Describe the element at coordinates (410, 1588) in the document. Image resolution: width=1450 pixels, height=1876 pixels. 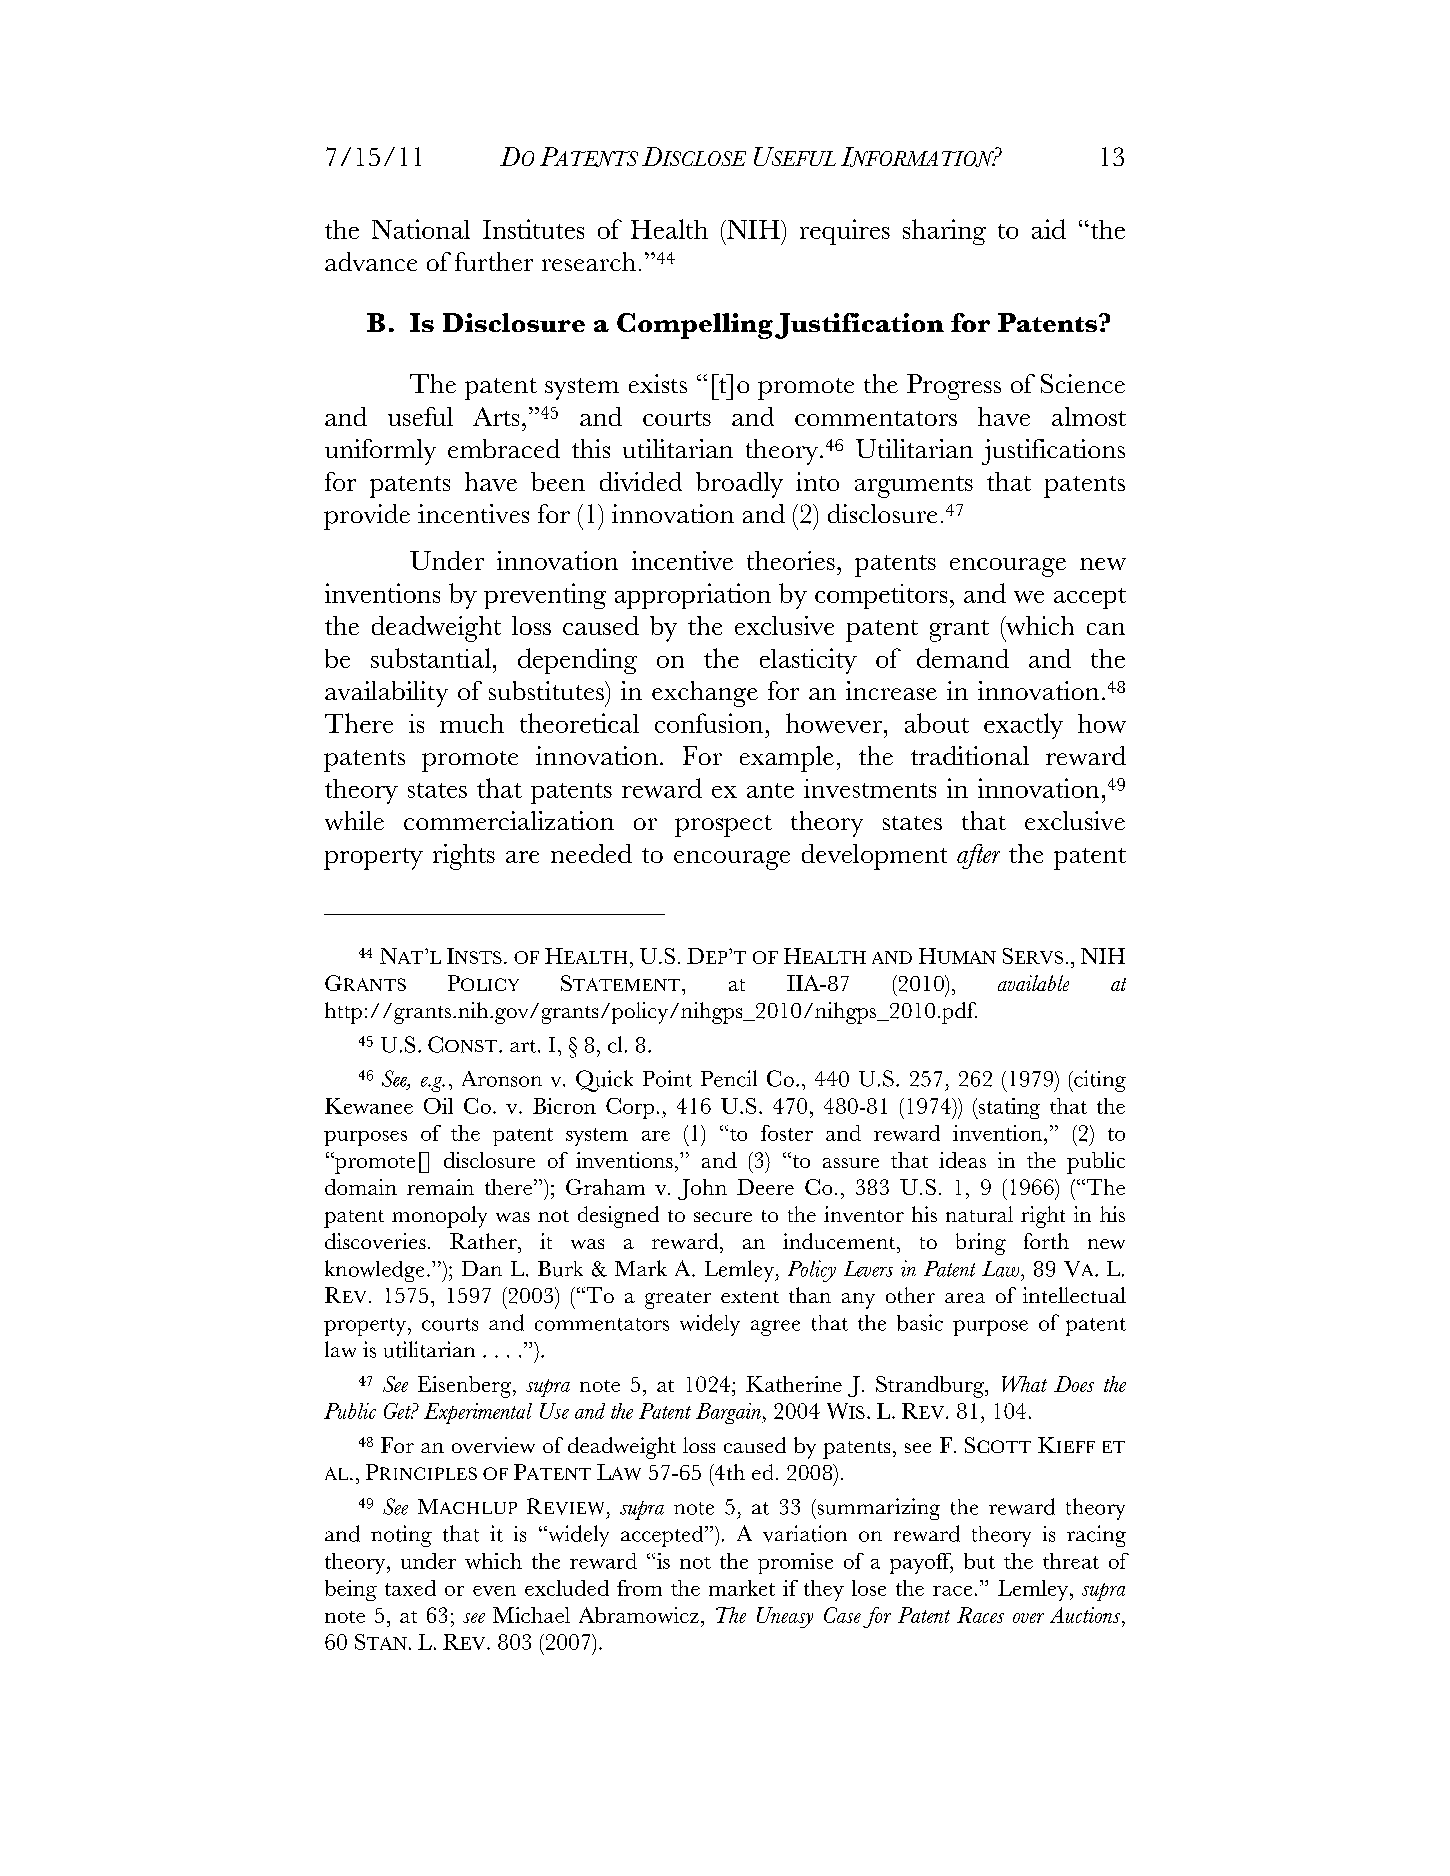
I see `taxed` at that location.
